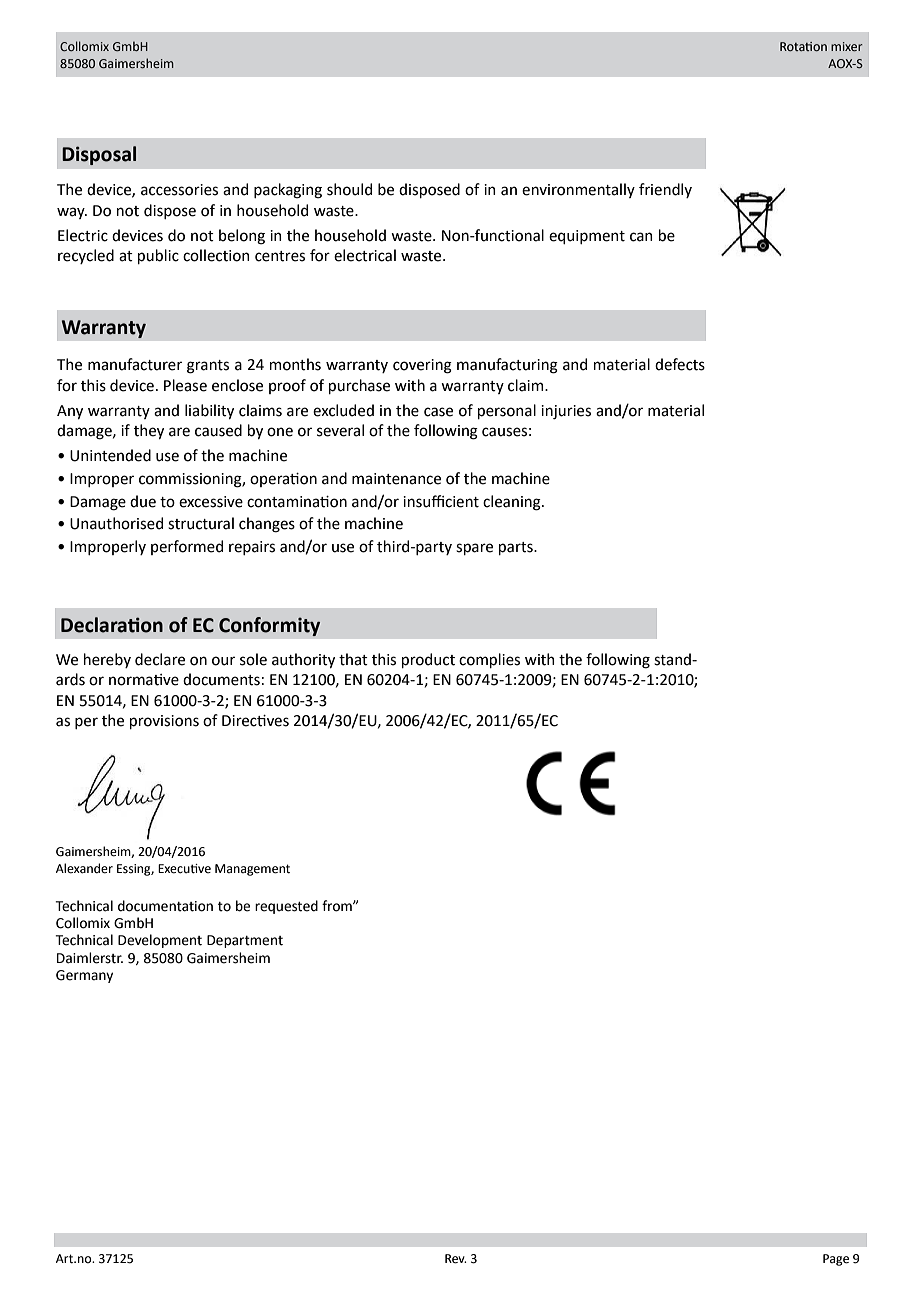 Image resolution: width=924 pixels, height=1308 pixels. I want to click on Rotation, so click(803, 46).
